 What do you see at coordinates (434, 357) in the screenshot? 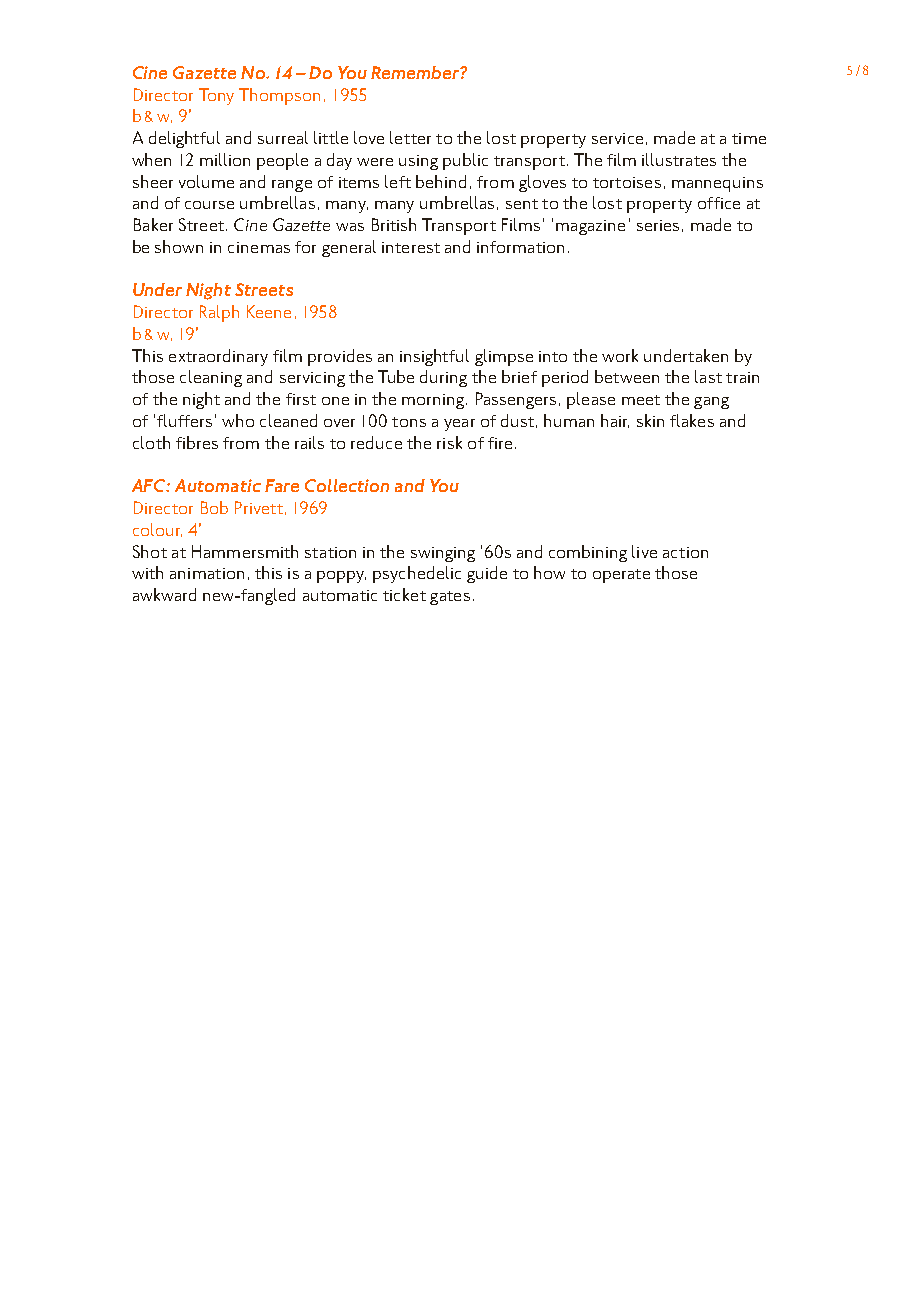
I see `insightful` at bounding box center [434, 357].
